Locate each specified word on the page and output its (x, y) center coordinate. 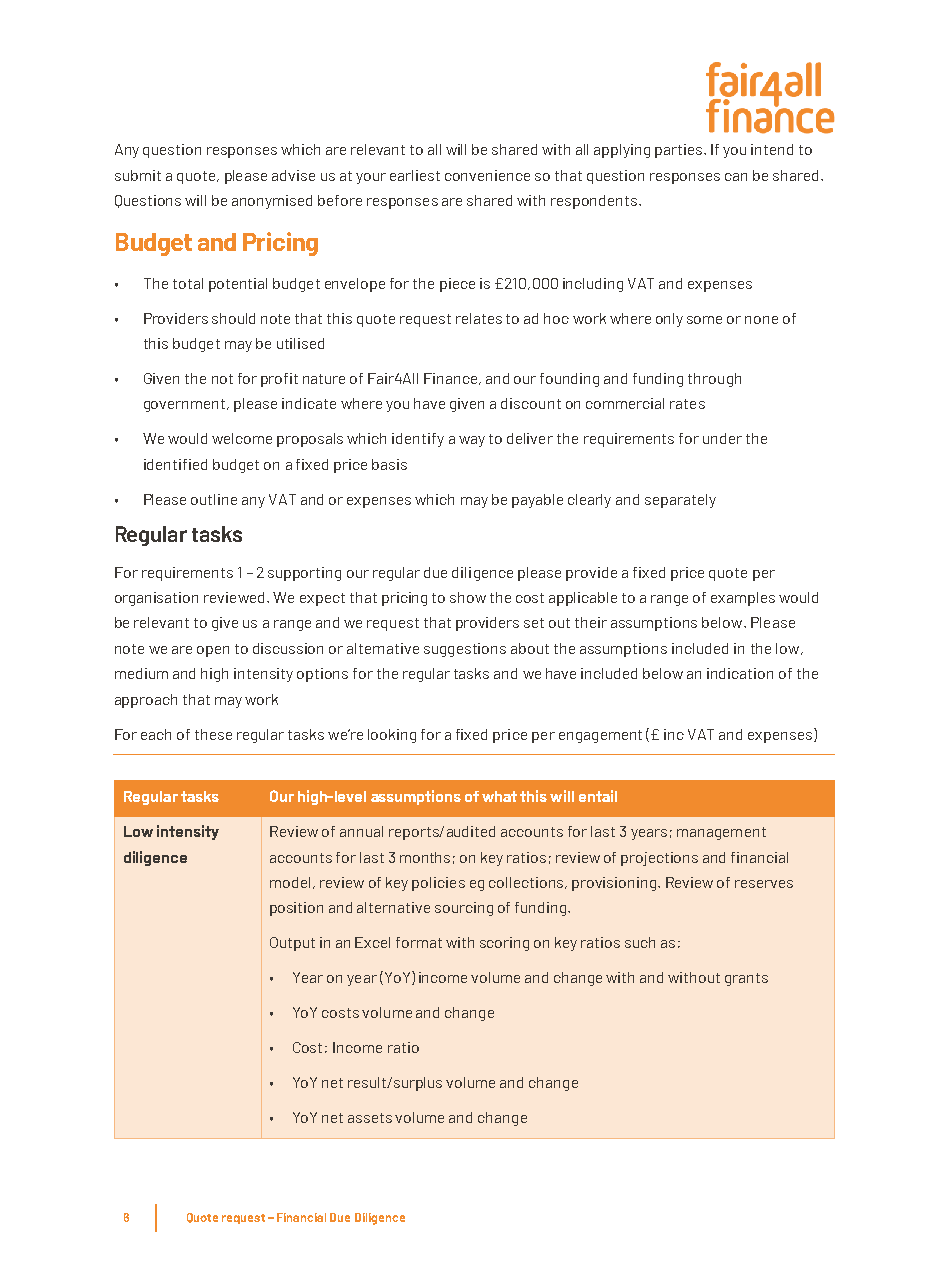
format (419, 942)
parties (680, 151)
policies (438, 884)
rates (687, 404)
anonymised (272, 202)
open (213, 651)
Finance (452, 379)
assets (370, 1118)
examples (743, 599)
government (186, 405)
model (290, 882)
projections (659, 859)
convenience (487, 175)
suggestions (465, 650)
